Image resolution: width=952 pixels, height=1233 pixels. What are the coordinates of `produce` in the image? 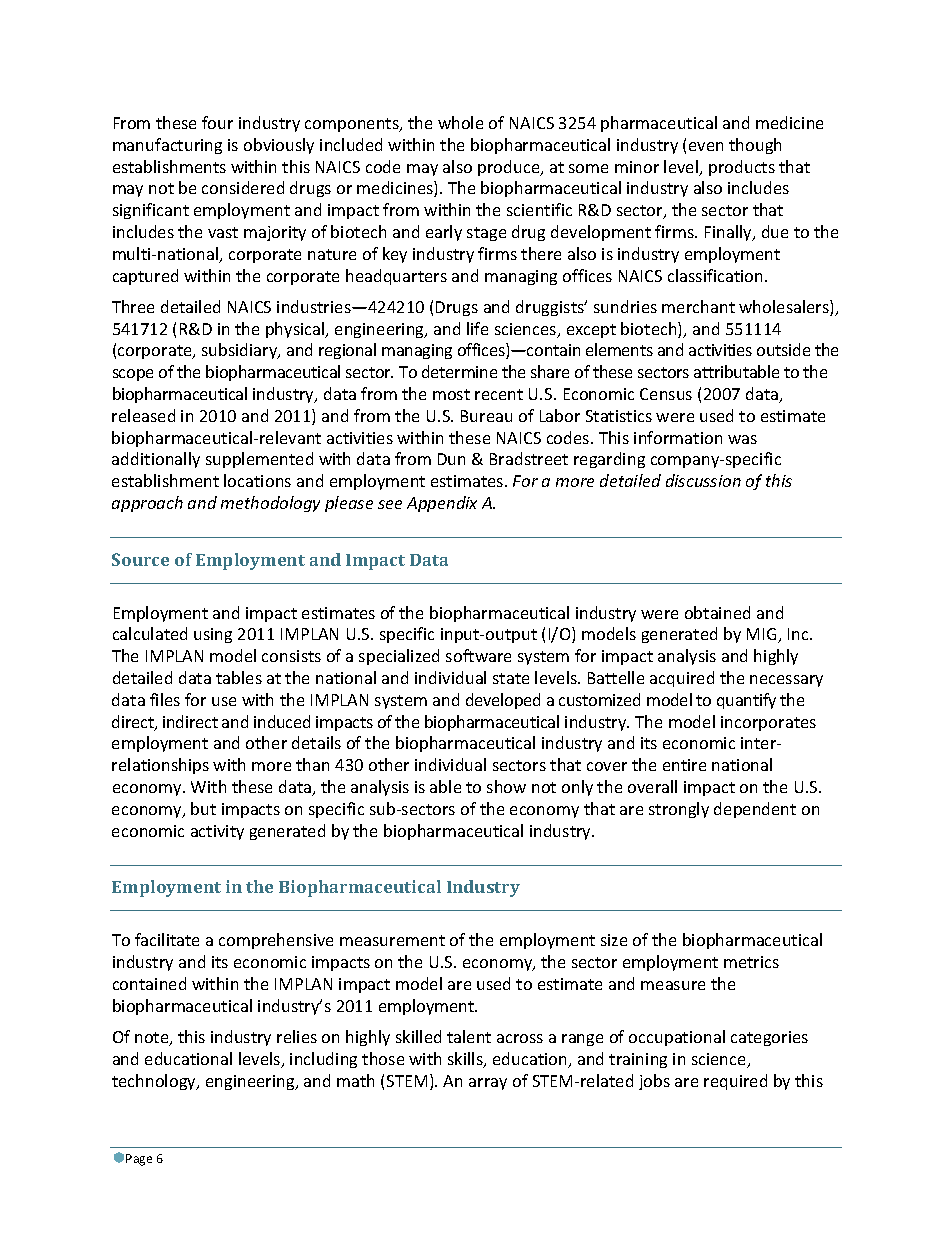 It's located at (510, 168).
